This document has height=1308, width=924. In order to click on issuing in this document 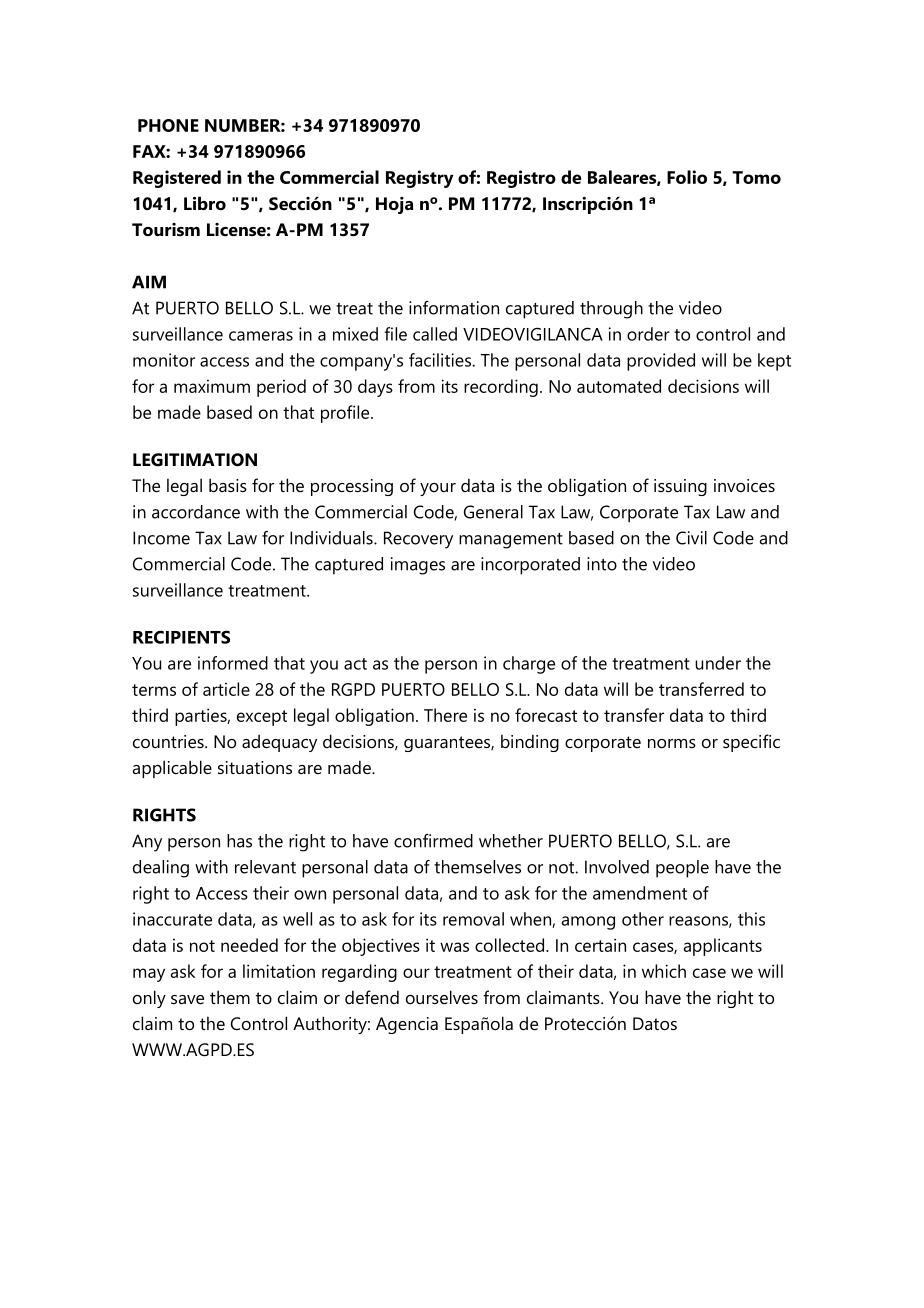, I will do `click(680, 487)`.
